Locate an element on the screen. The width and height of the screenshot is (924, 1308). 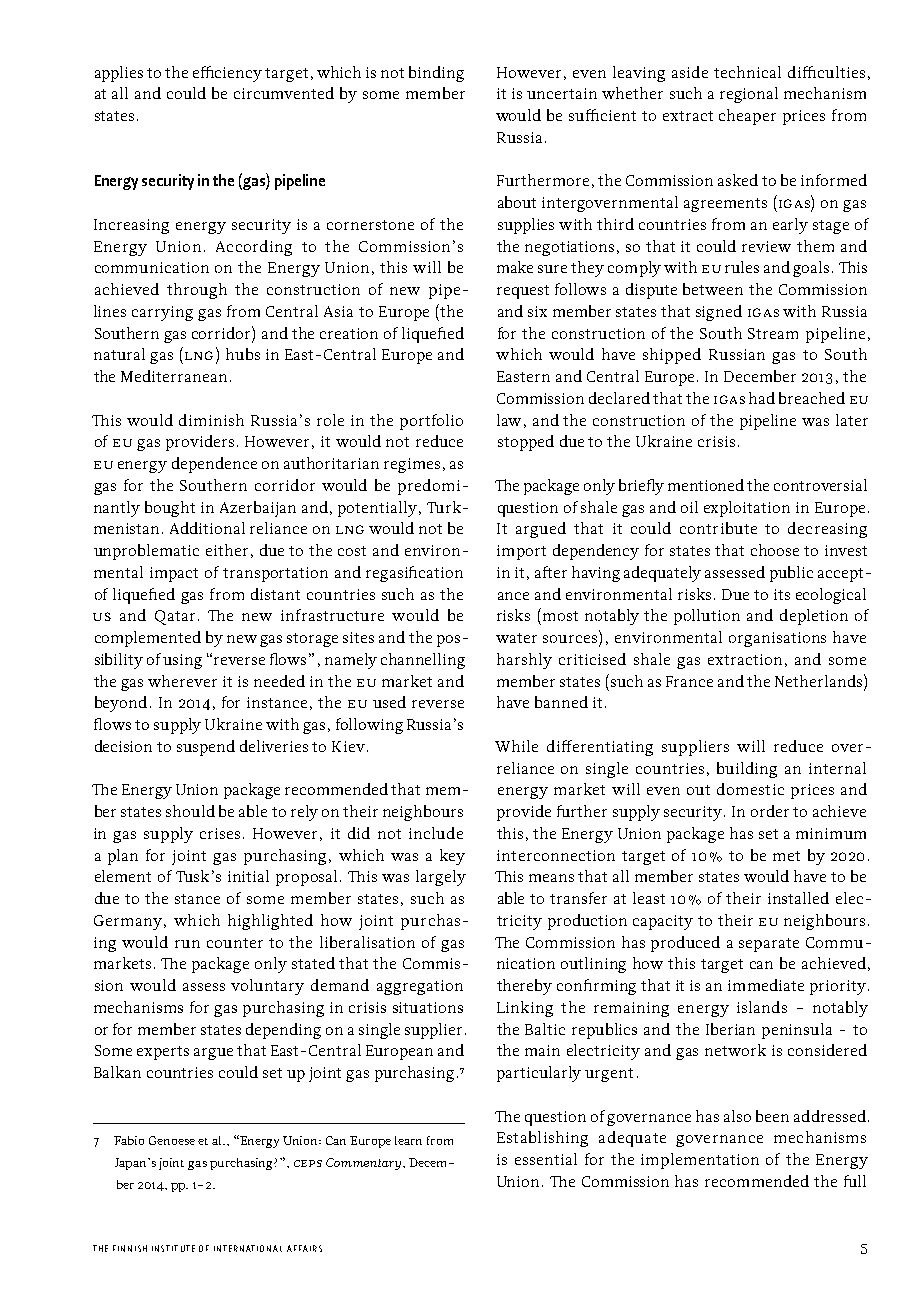
essential is located at coordinates (546, 1159).
